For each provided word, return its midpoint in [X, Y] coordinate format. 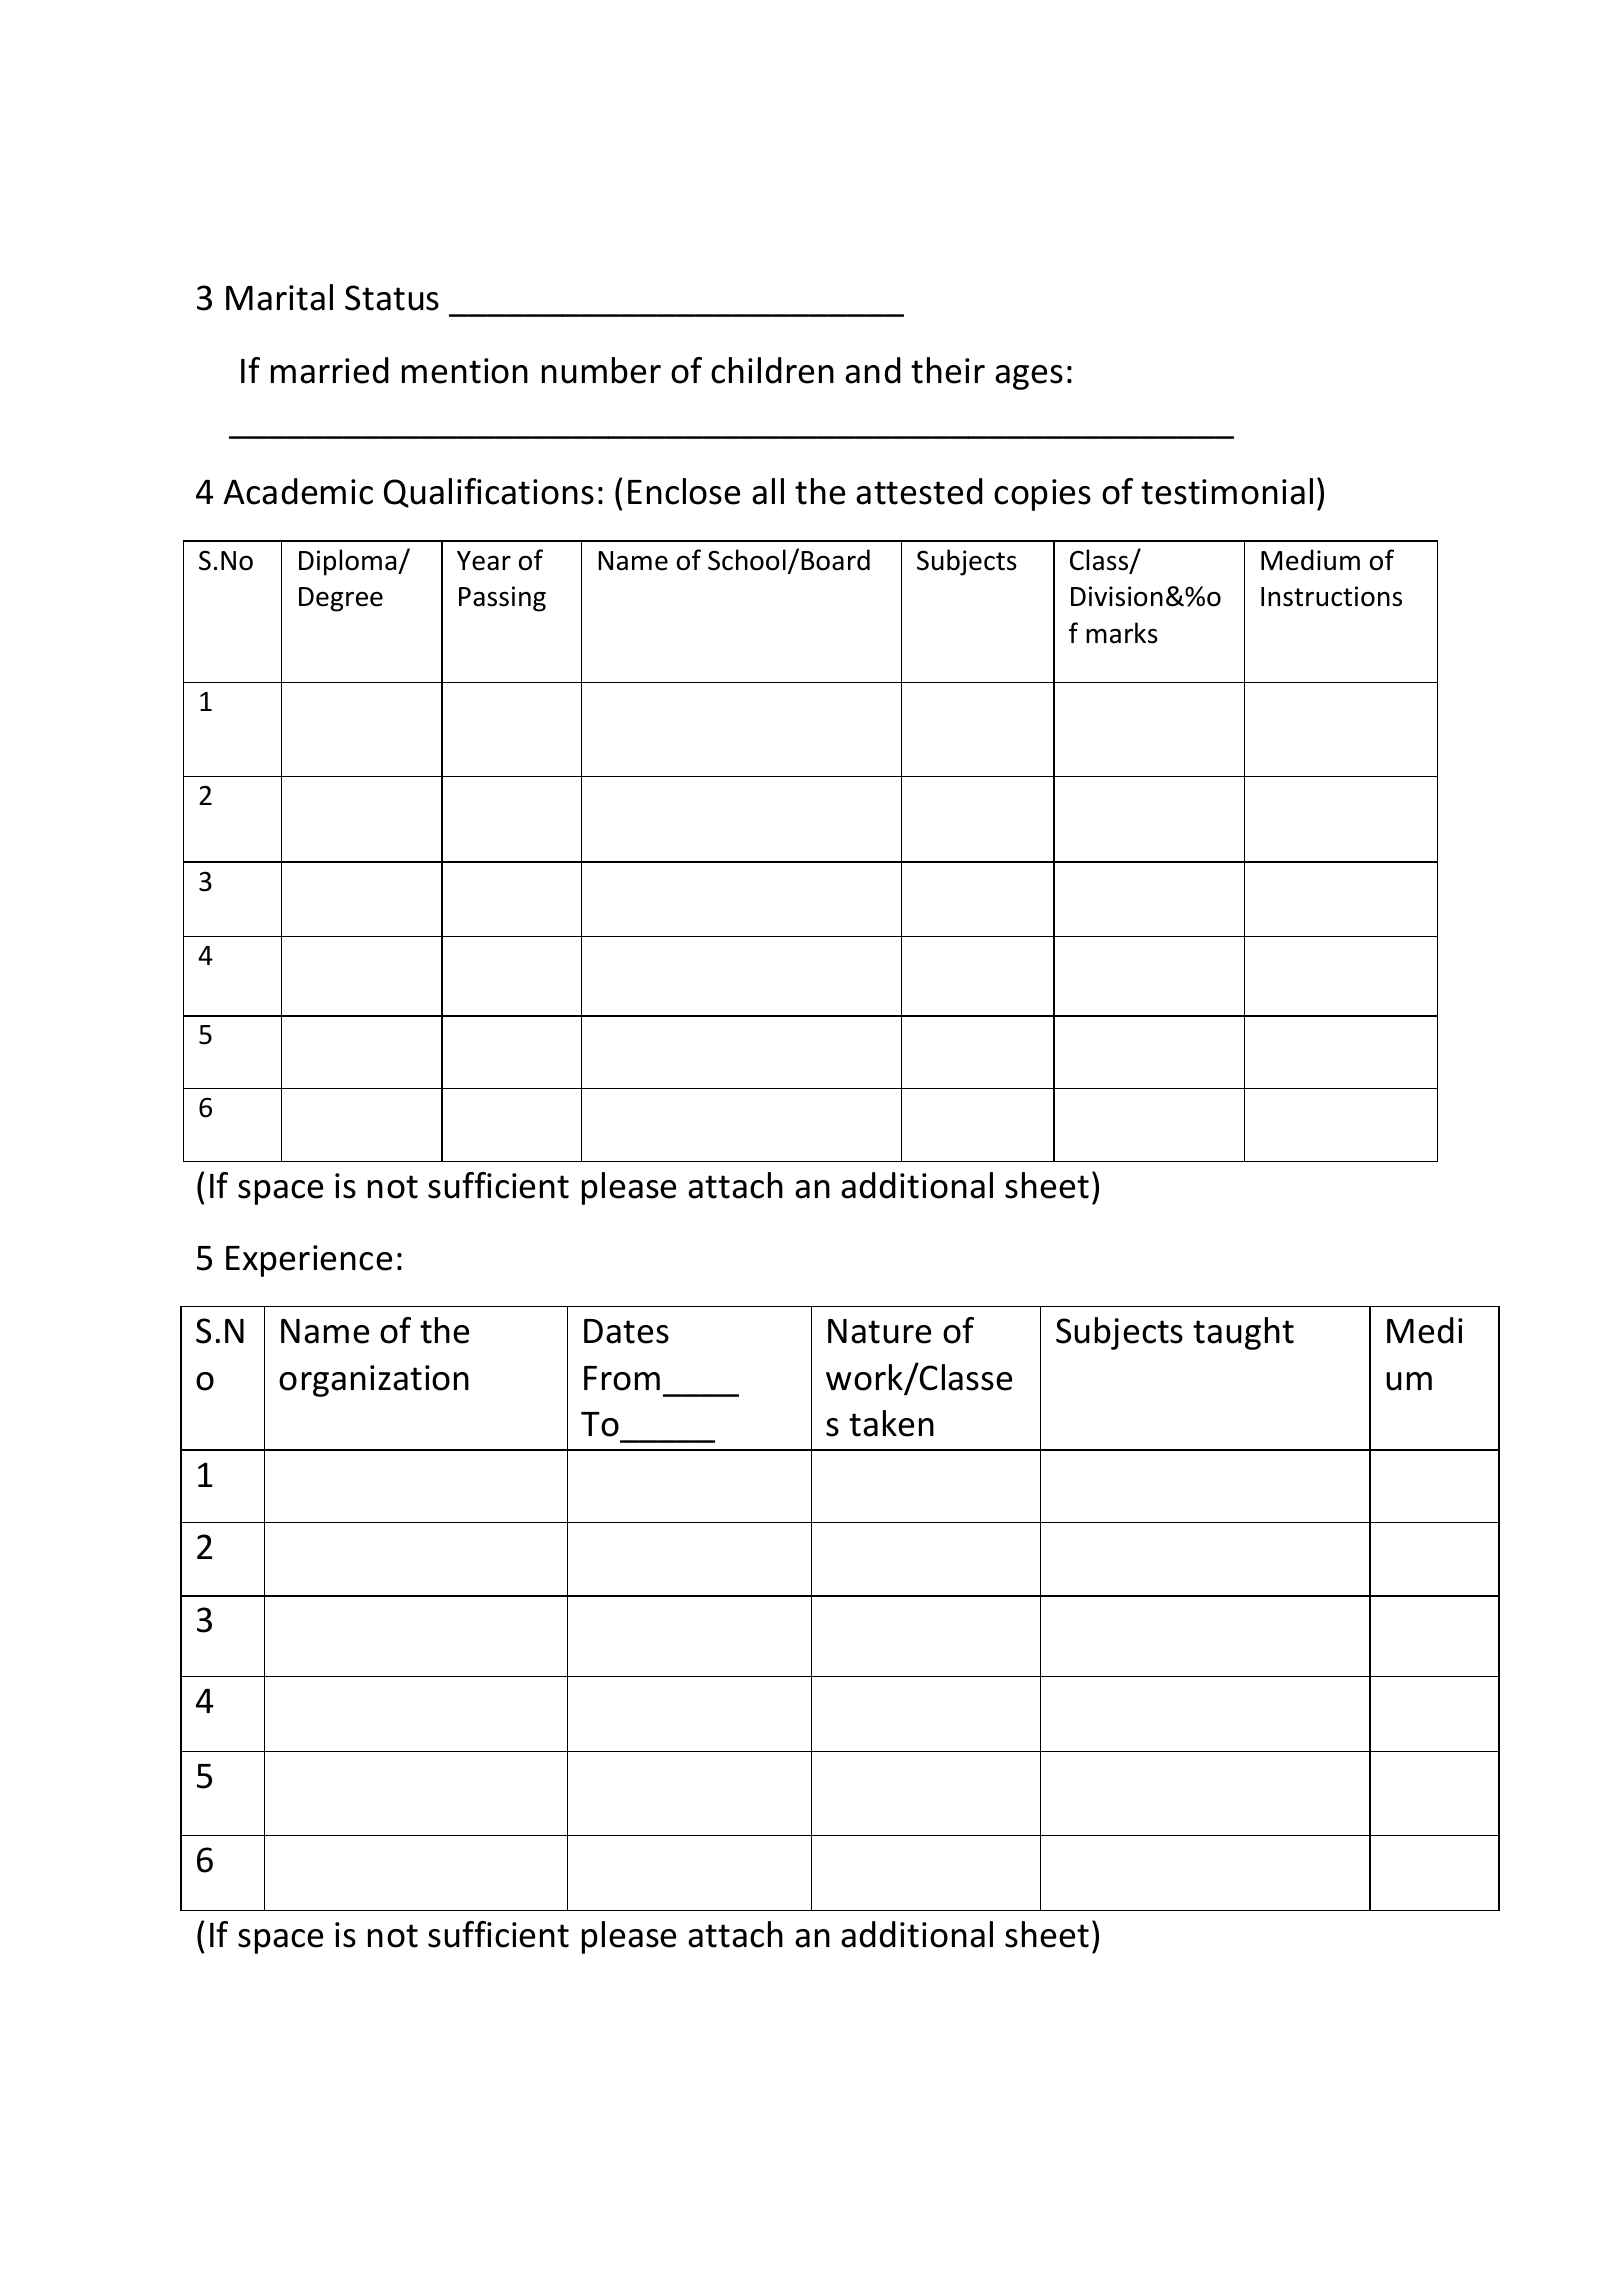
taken [891, 1423]
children [772, 370]
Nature [879, 1331]
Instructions [1331, 596]
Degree [341, 599]
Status [392, 298]
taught [1243, 1333]
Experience [309, 1261]
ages [1029, 377]
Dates [626, 1331]
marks [1122, 633]
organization [374, 1381]
